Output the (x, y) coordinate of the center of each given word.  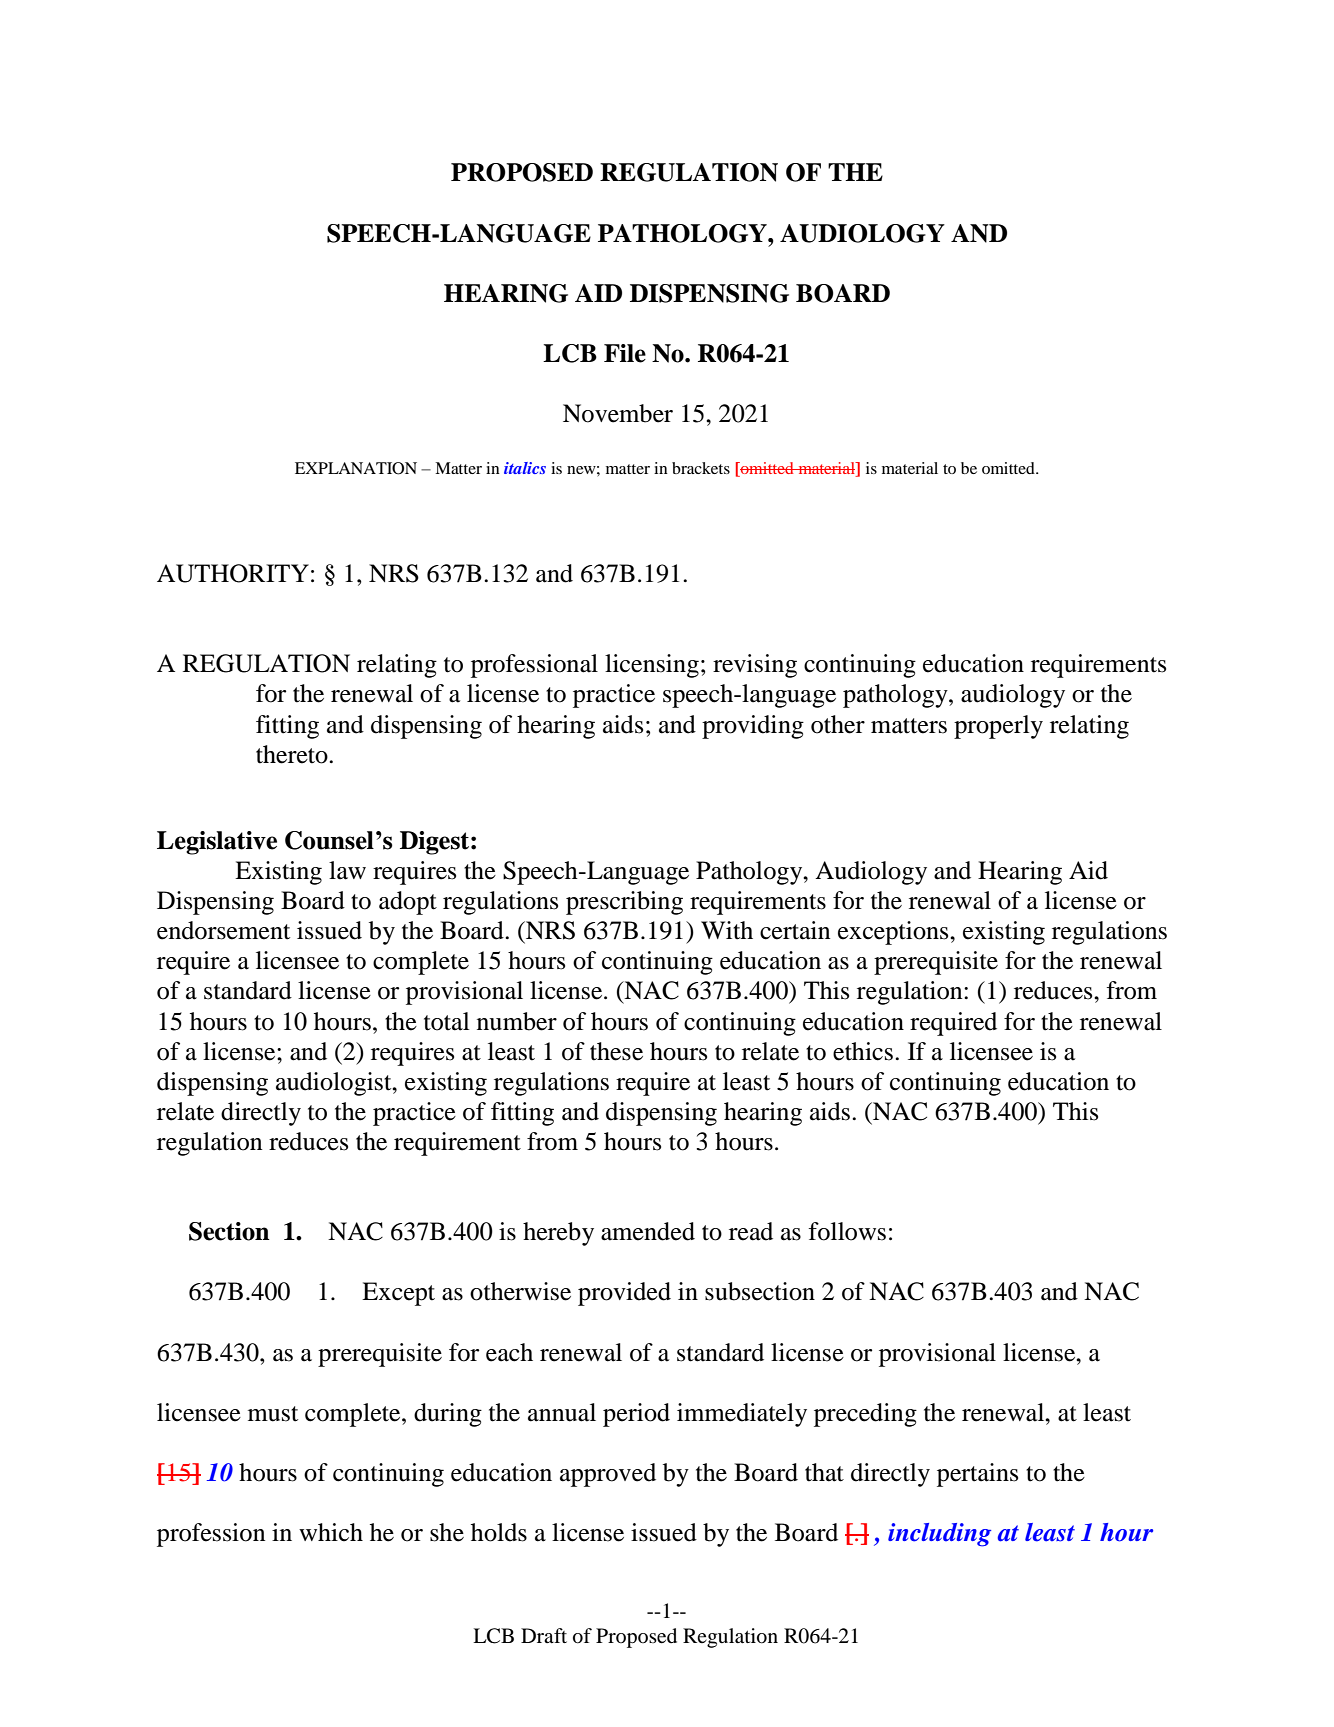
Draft (544, 1635)
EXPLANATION (356, 468)
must (273, 1414)
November (618, 413)
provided (624, 1294)
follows (847, 1231)
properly (998, 727)
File (625, 353)
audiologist (335, 1084)
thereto (293, 754)
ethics (863, 1051)
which (331, 1532)
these (616, 1051)
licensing (652, 666)
